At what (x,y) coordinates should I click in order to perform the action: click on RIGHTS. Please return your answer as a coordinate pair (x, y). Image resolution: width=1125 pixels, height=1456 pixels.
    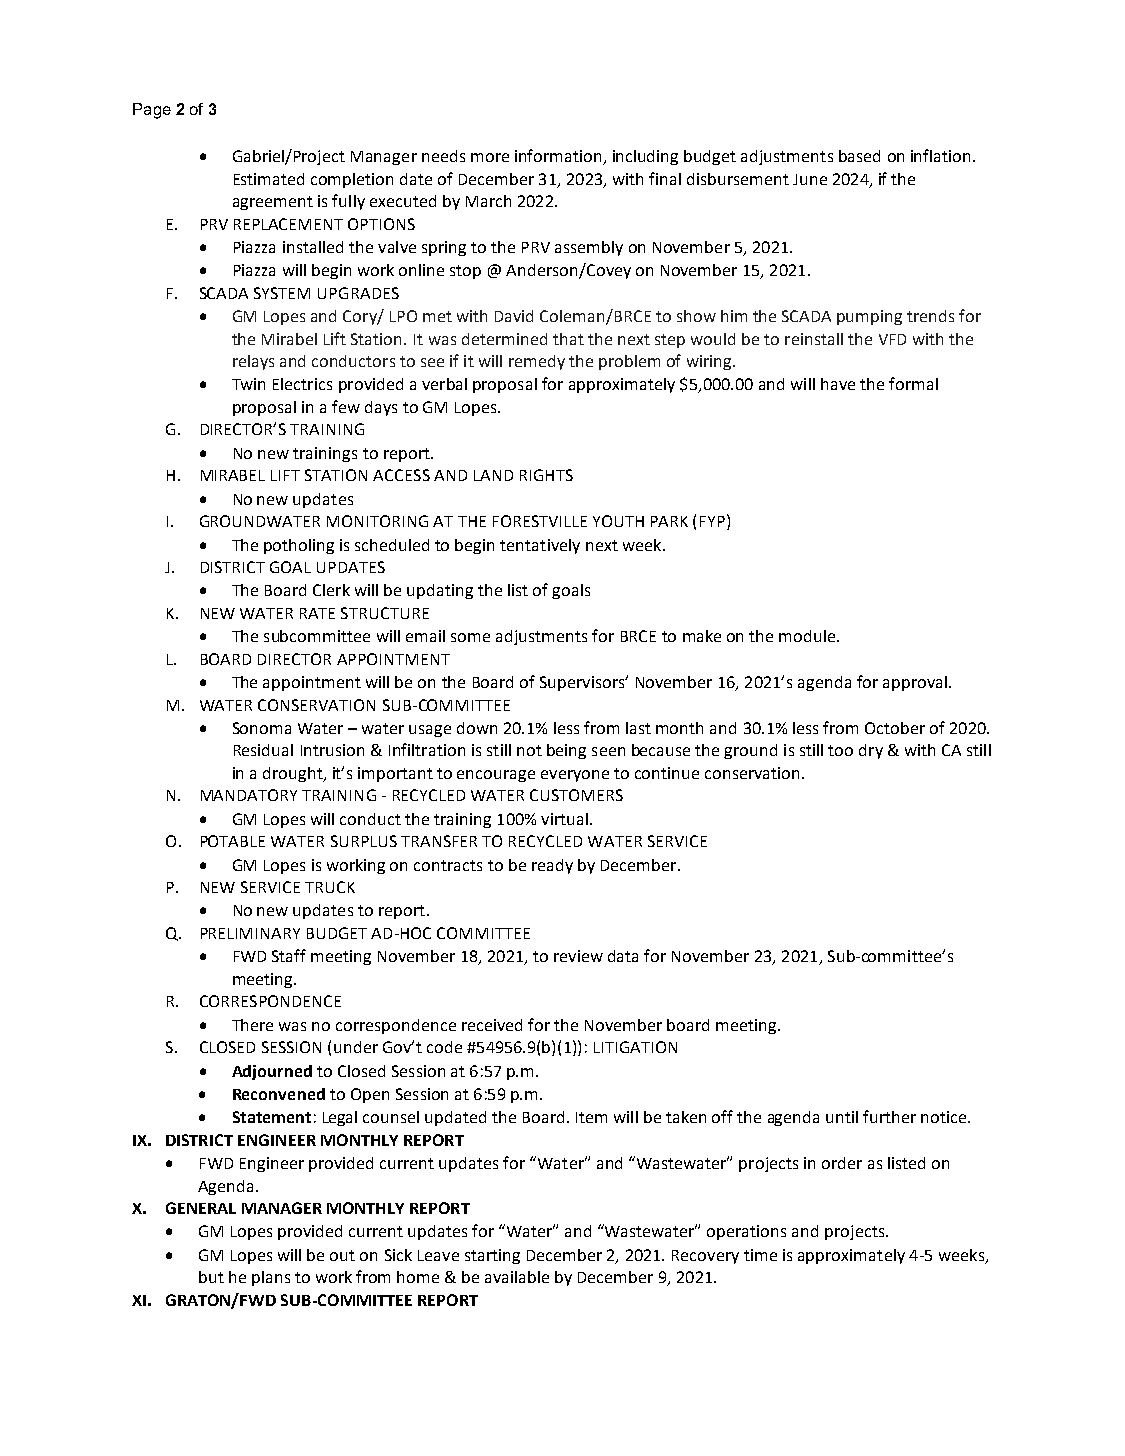
    Looking at the image, I should click on (546, 475).
